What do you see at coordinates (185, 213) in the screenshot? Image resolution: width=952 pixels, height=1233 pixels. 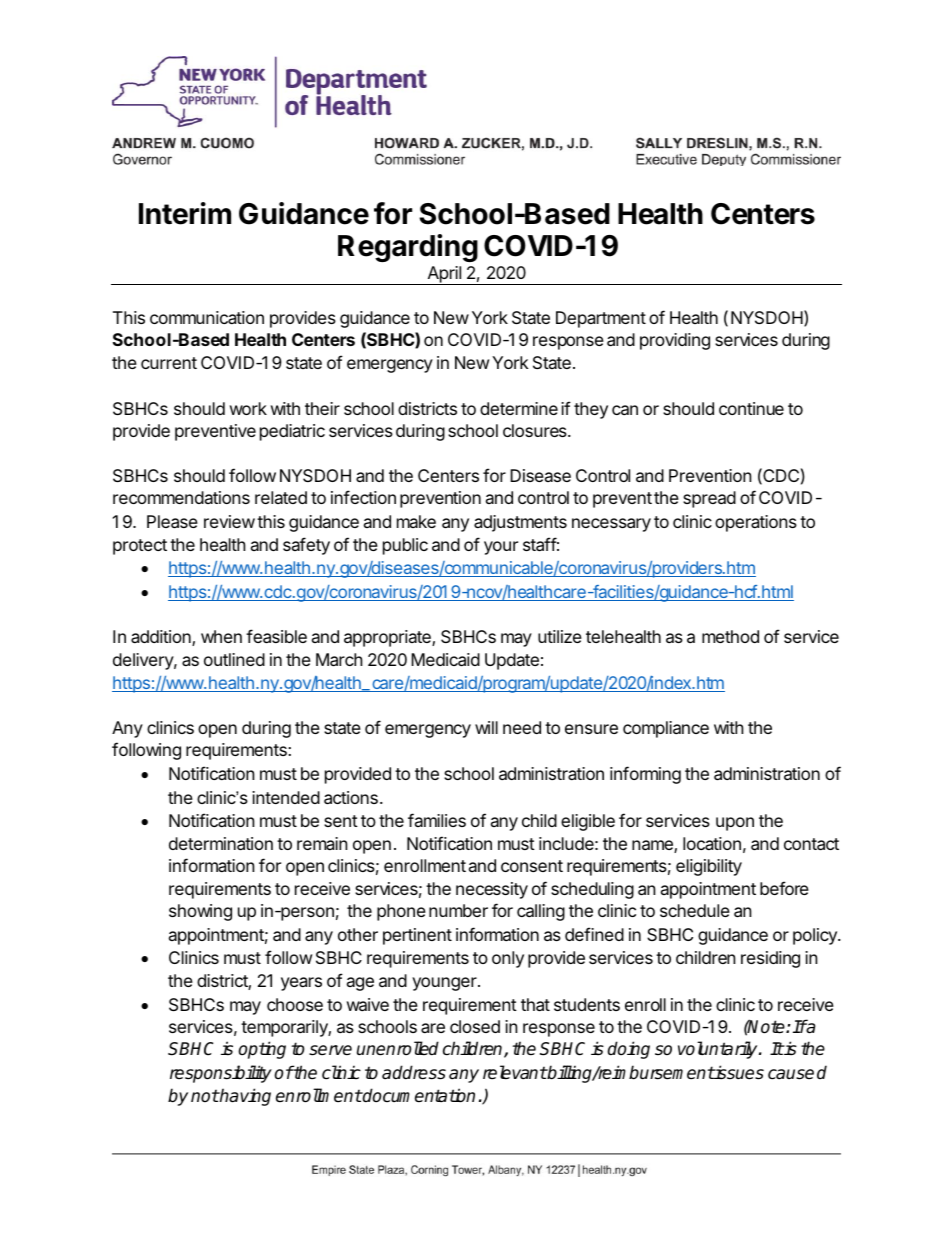 I see `Interim` at bounding box center [185, 213].
